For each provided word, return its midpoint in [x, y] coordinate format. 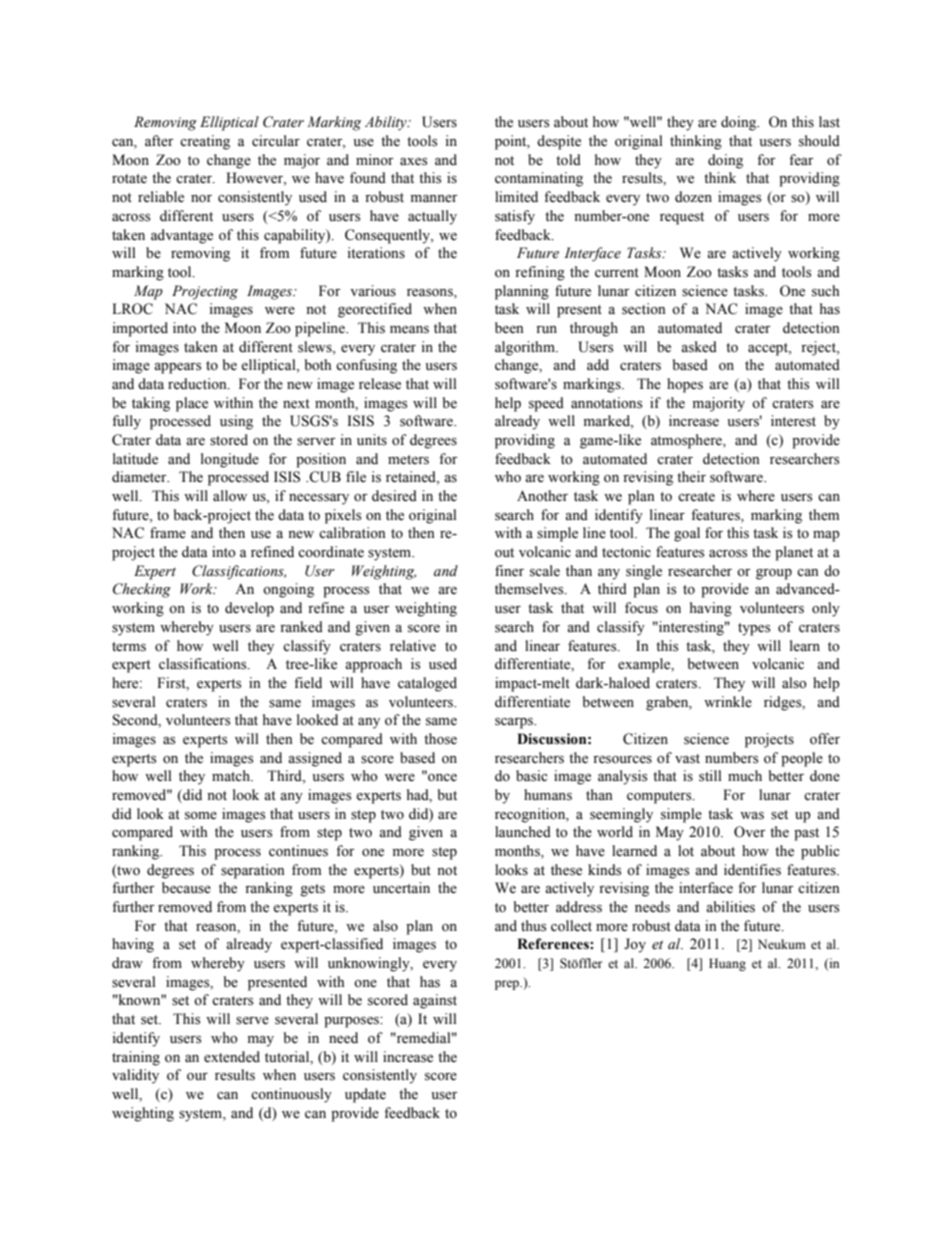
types [754, 629]
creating [205, 142]
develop [249, 609]
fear [801, 160]
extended [232, 1057]
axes [413, 162]
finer [509, 571]
